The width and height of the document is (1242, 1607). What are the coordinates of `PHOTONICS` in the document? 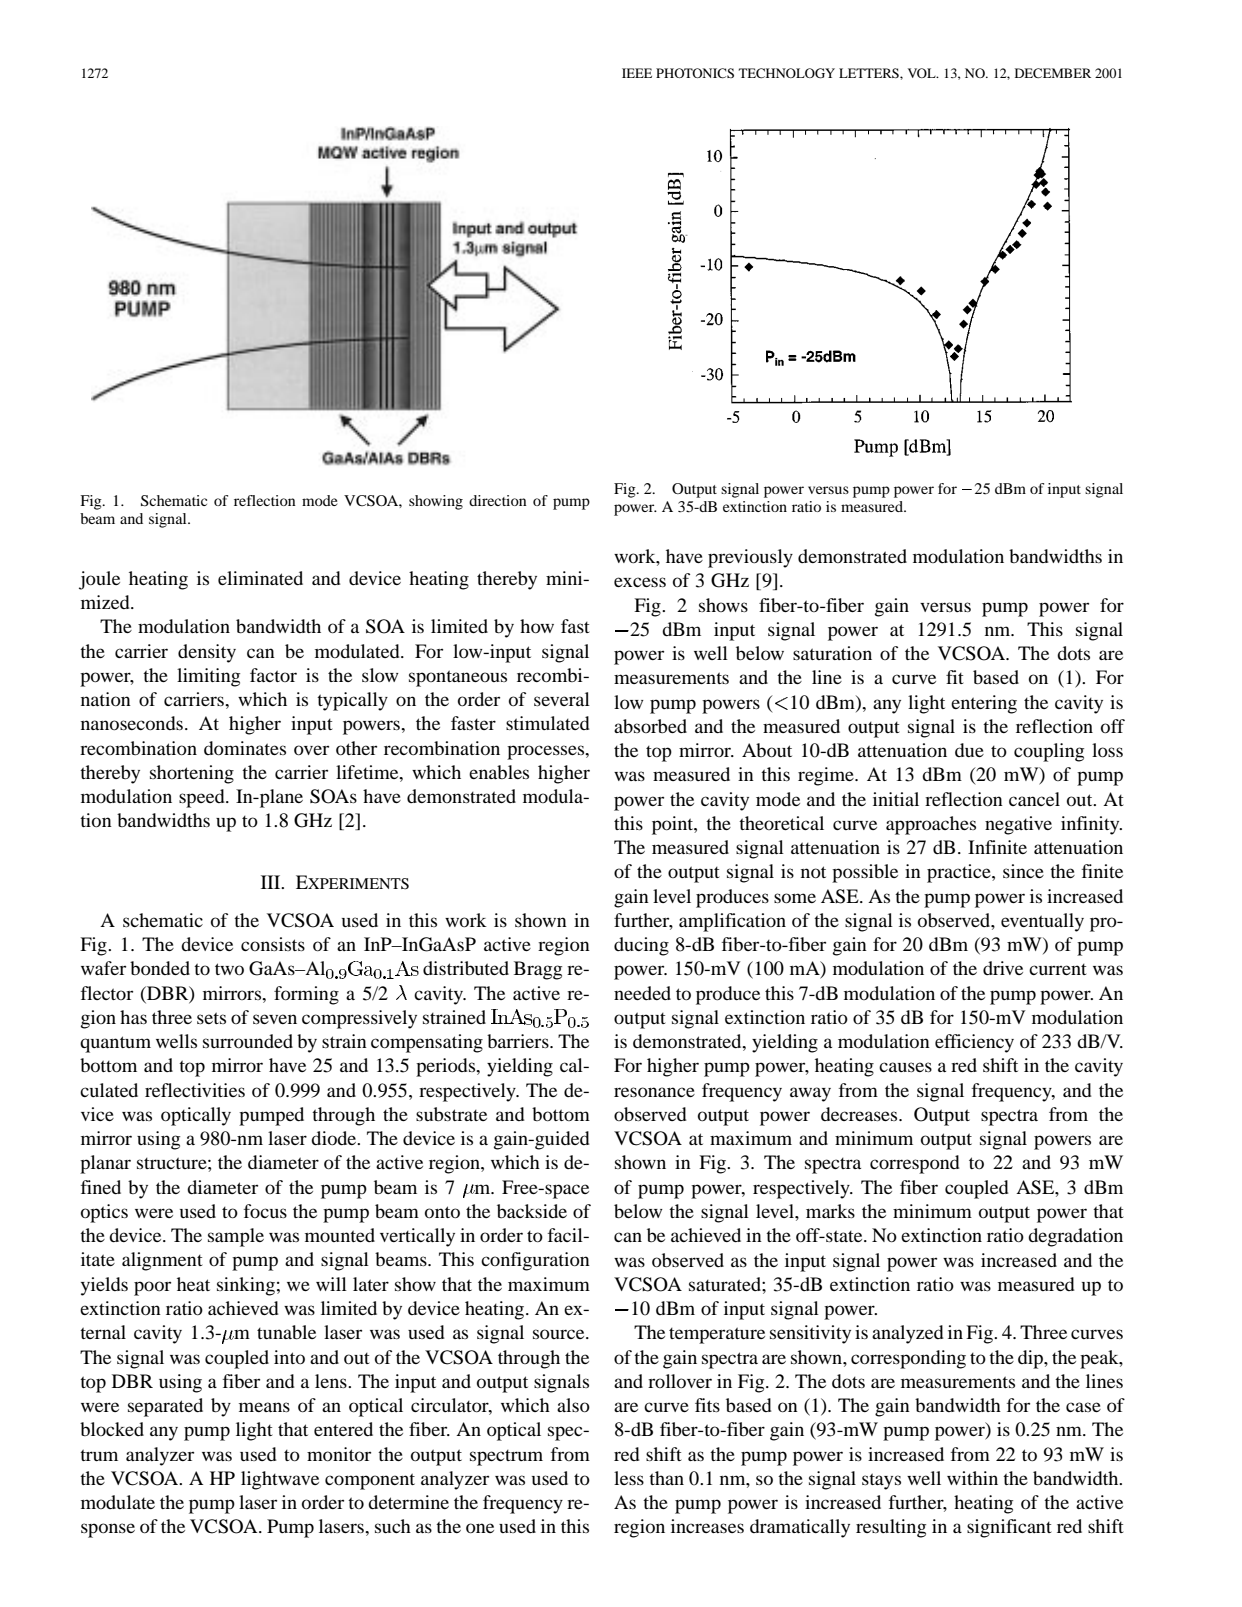 It's located at (695, 73).
